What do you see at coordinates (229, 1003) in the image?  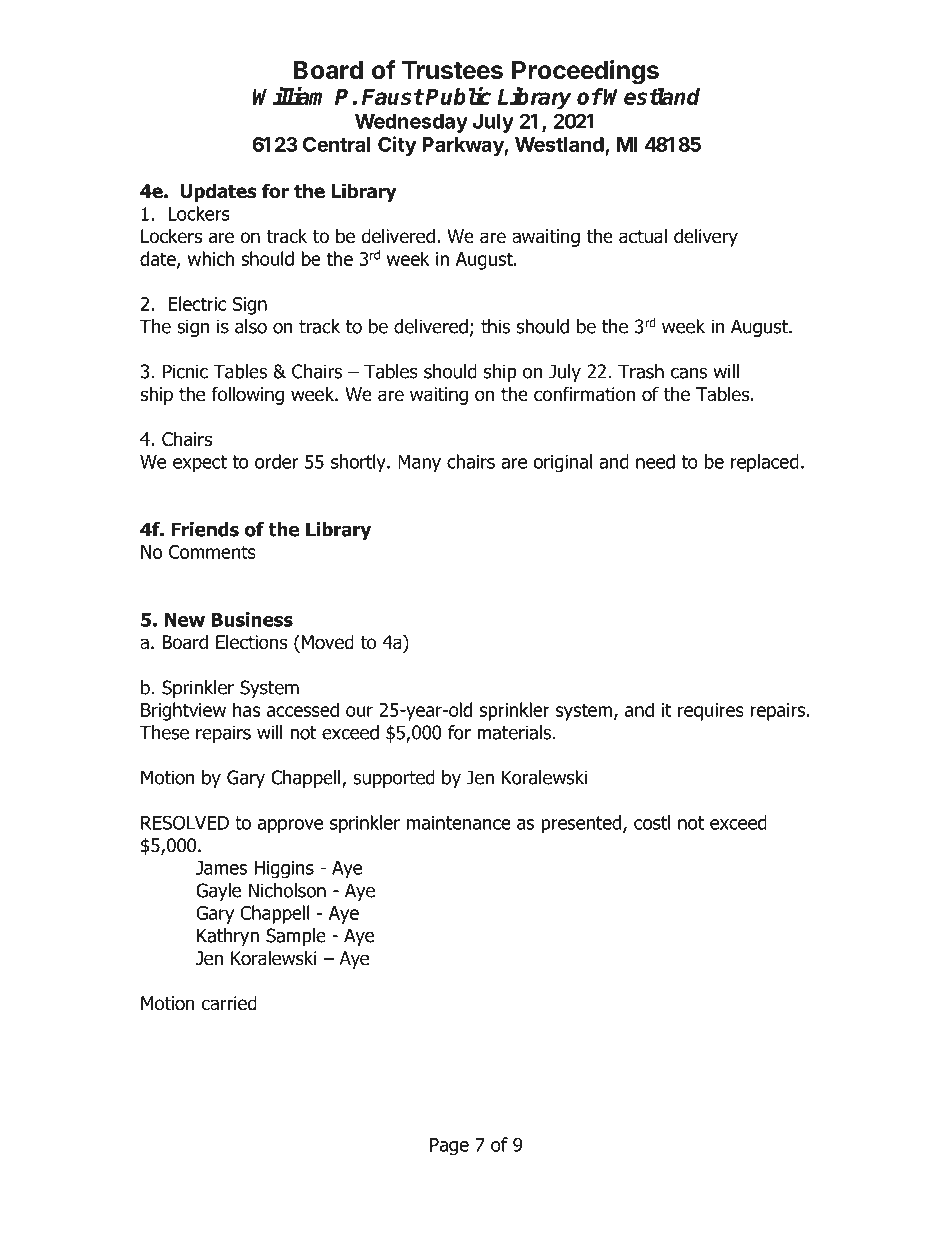 I see `carried` at bounding box center [229, 1003].
